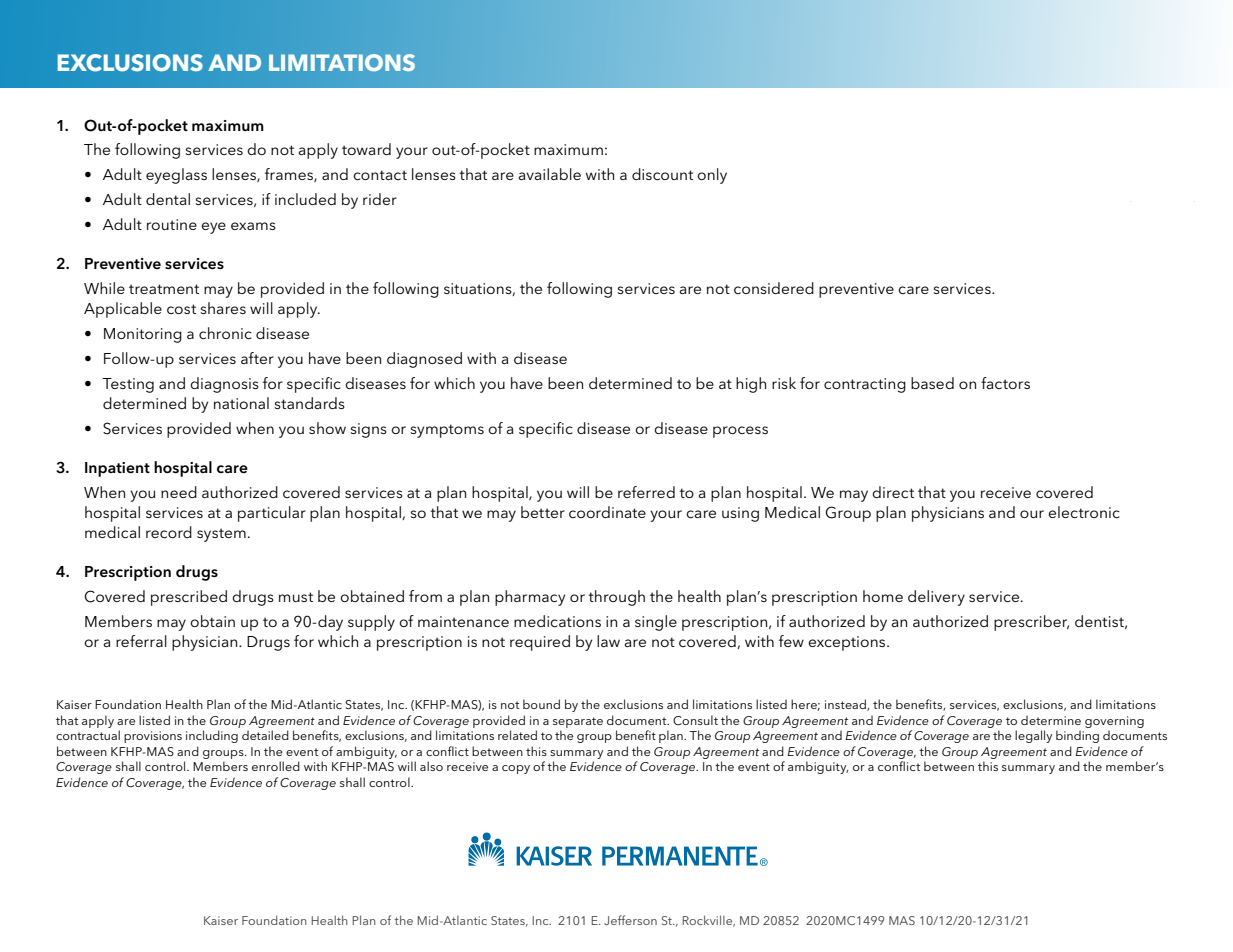 Image resolution: width=1233 pixels, height=952 pixels. Describe the element at coordinates (176, 176) in the page. I see `eyeglass` at that location.
